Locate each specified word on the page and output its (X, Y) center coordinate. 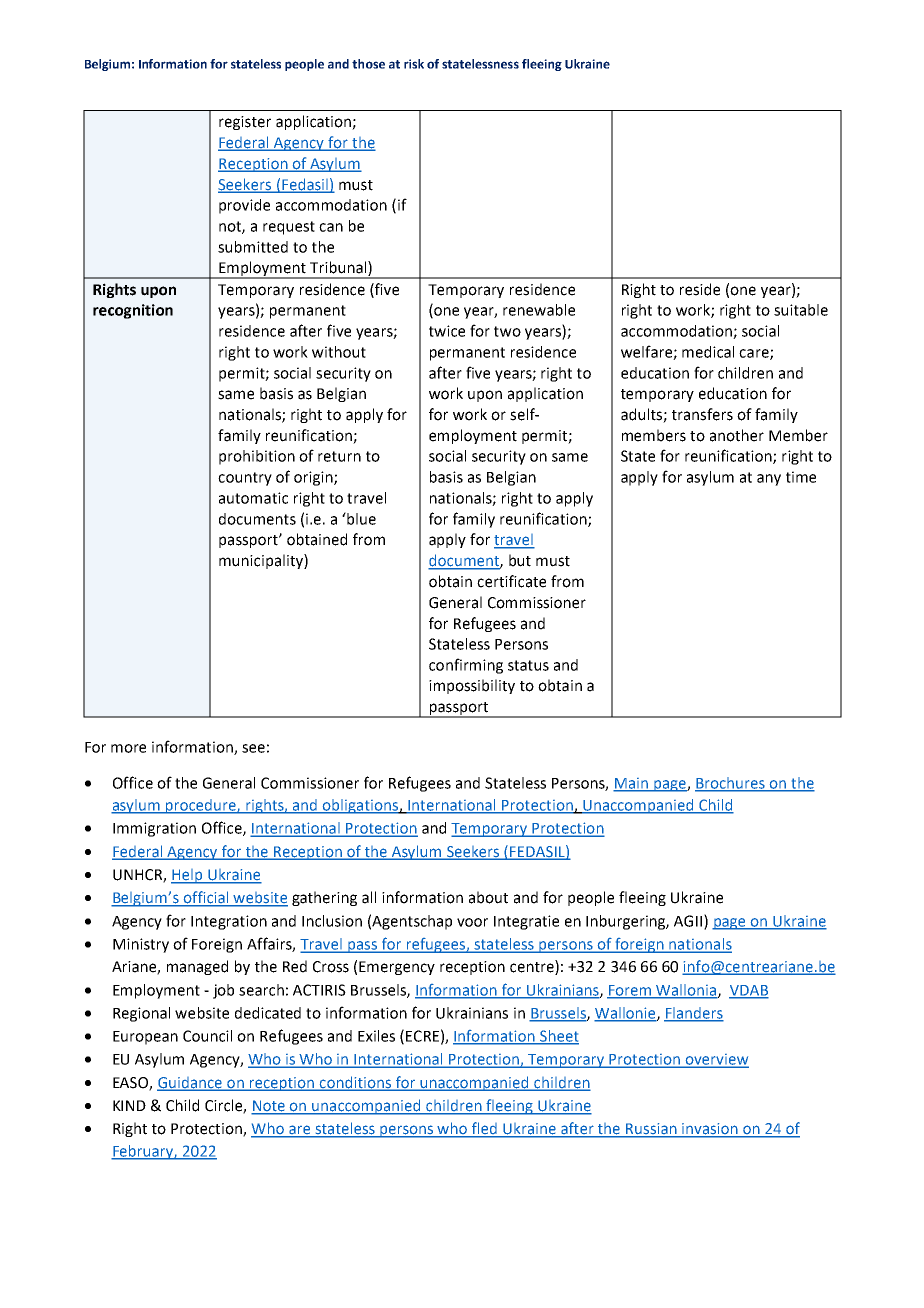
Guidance (191, 1084)
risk (414, 64)
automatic (253, 498)
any (769, 480)
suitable (801, 310)
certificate (511, 581)
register (245, 123)
